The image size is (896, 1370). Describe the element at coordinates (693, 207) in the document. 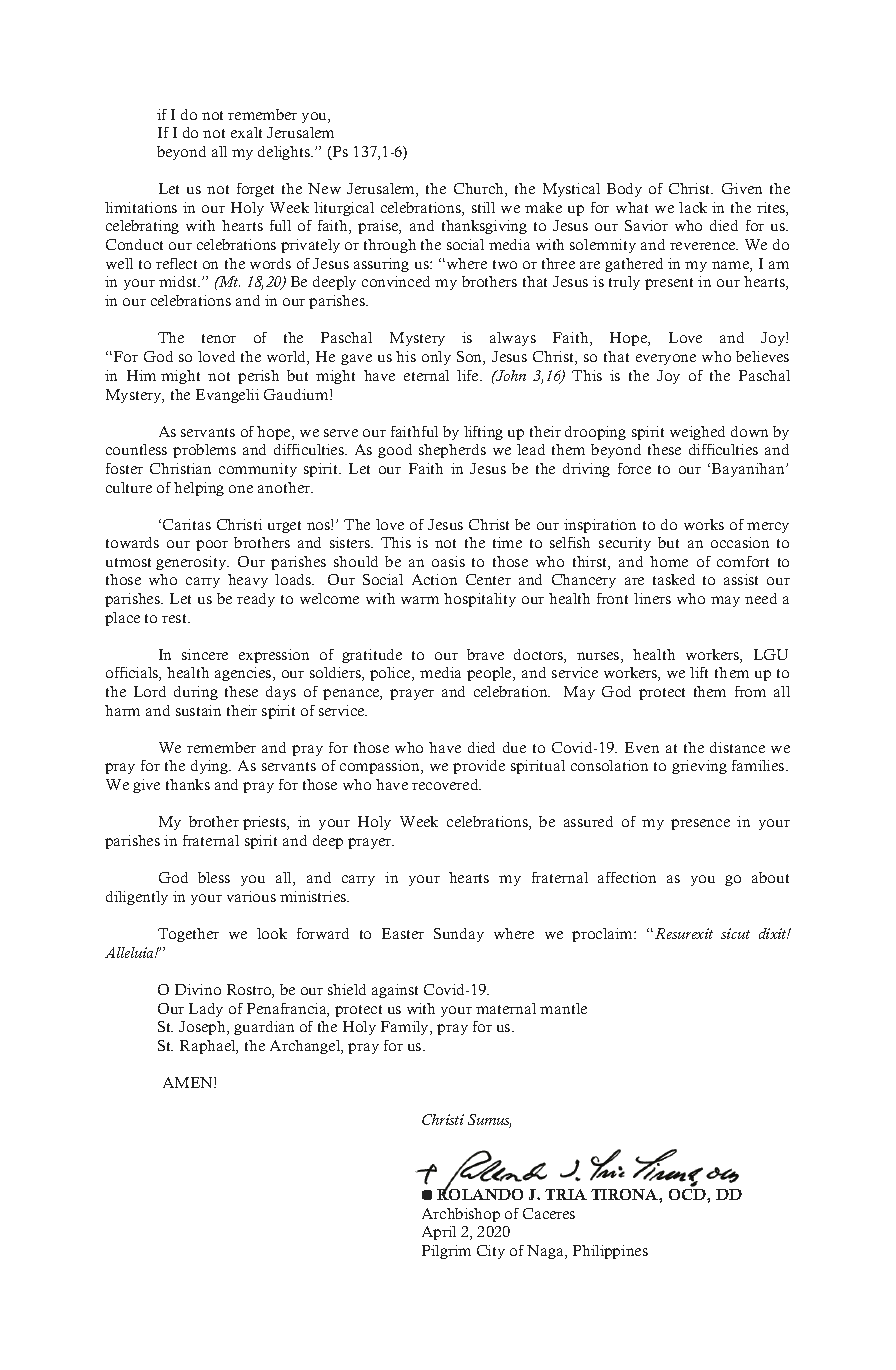

I see `lack` at that location.
